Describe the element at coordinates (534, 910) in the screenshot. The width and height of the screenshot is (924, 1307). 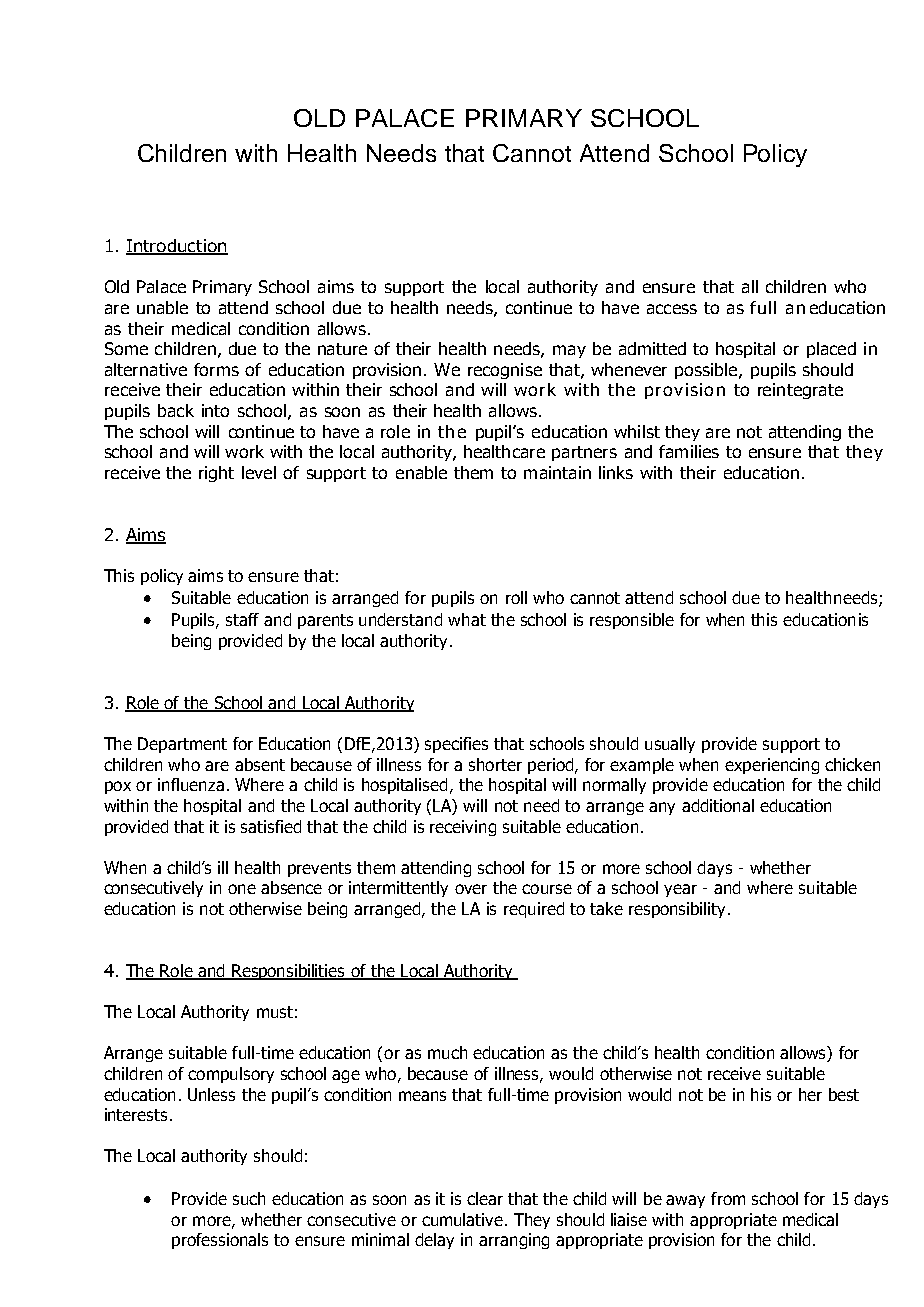
I see `required` at that location.
